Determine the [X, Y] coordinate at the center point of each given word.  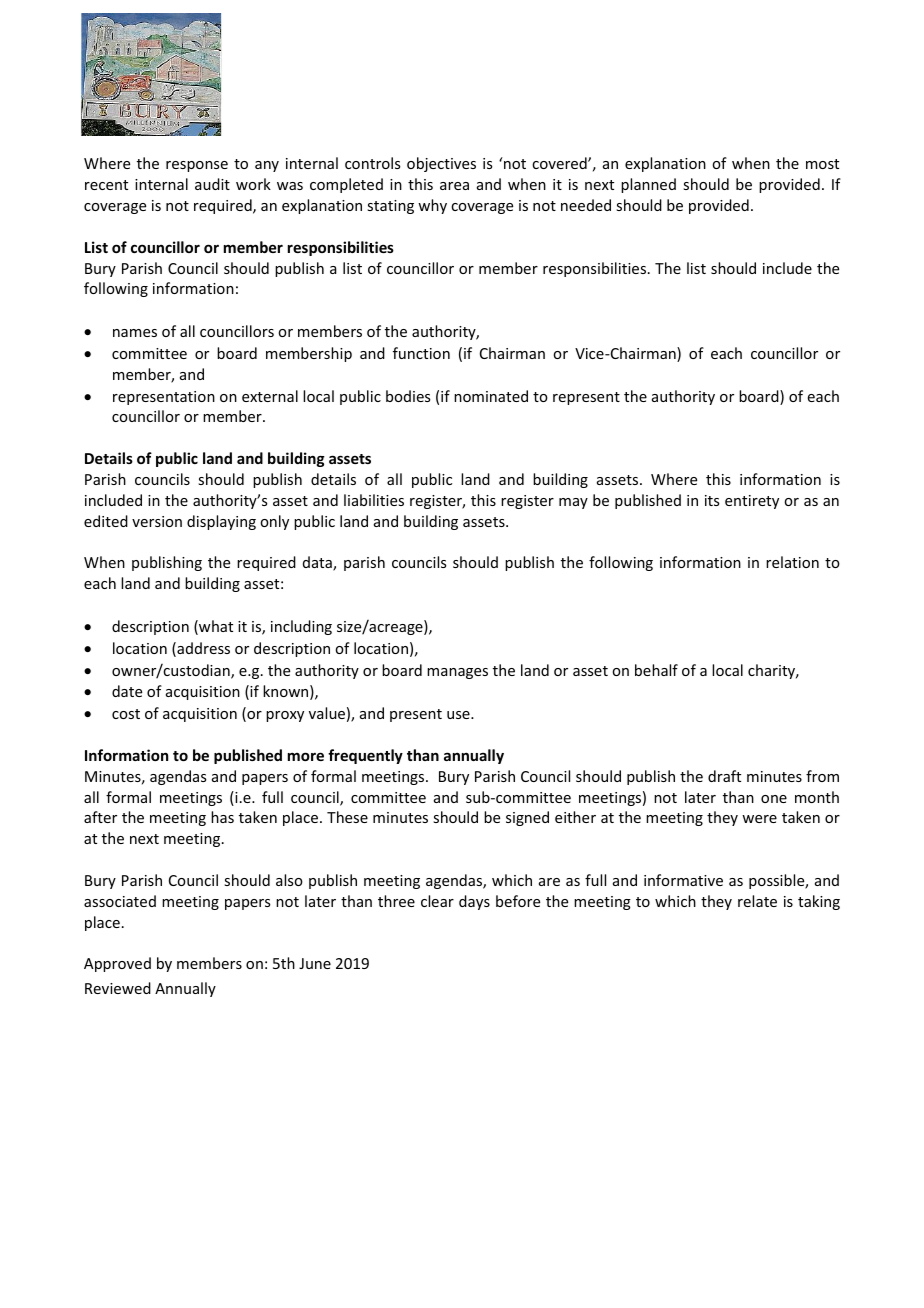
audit [212, 184]
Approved [117, 964]
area [454, 186]
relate [757, 901]
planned [648, 185]
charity [773, 671]
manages [457, 673]
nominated [491, 396]
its [712, 500]
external [270, 396]
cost [126, 714]
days [474, 902]
